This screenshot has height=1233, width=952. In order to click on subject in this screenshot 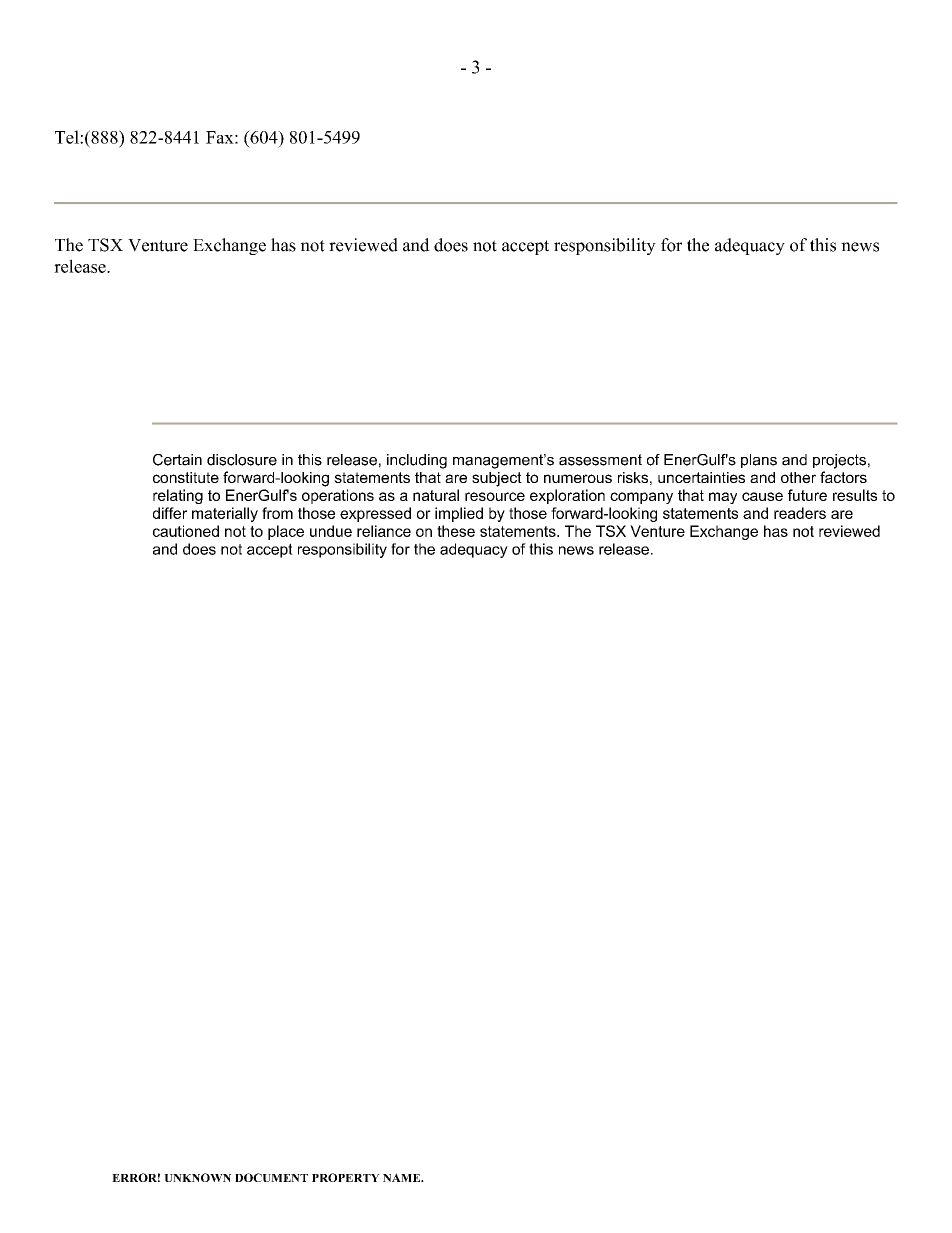, I will do `click(497, 479)`.
